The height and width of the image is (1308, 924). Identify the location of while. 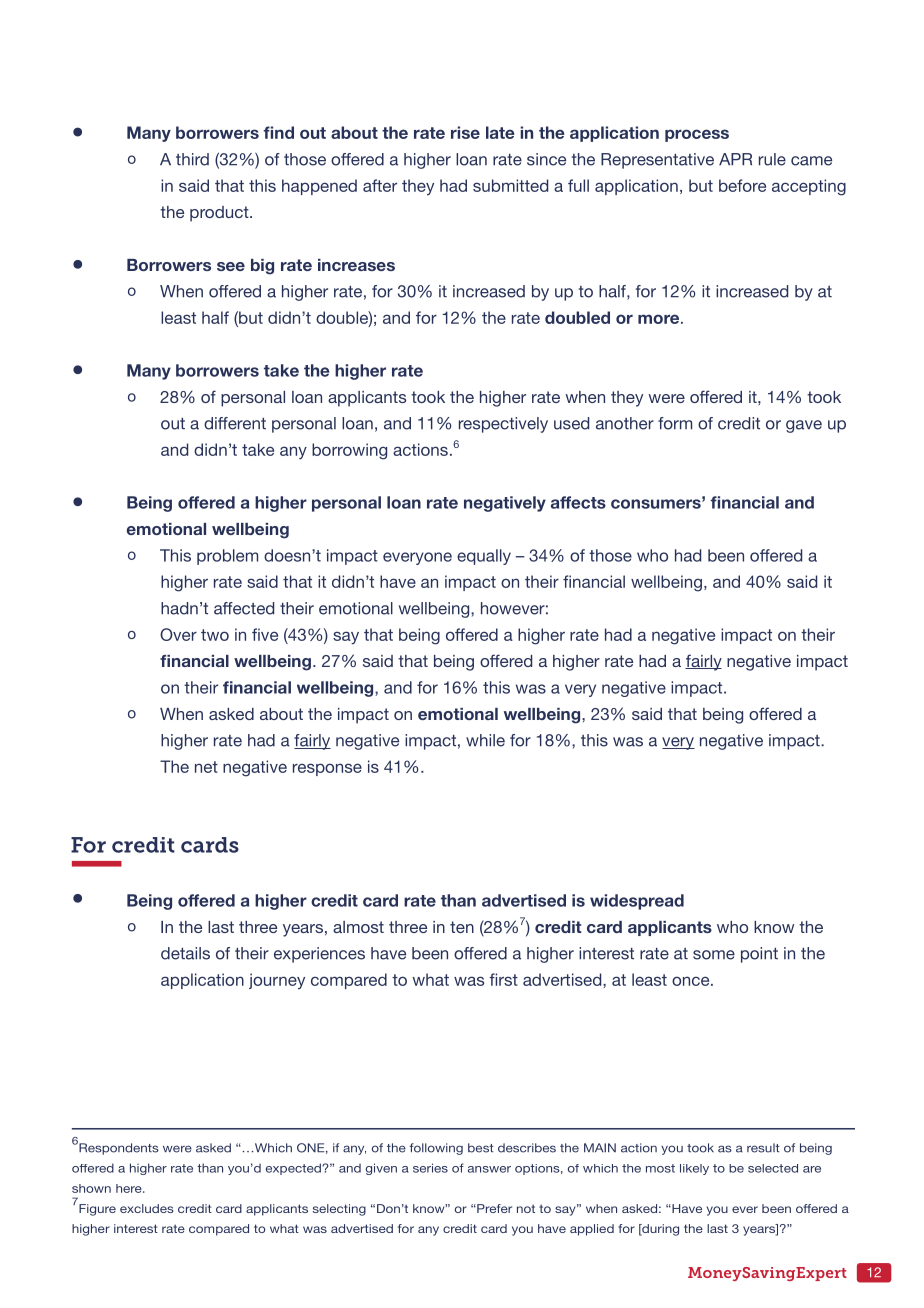
(485, 740).
